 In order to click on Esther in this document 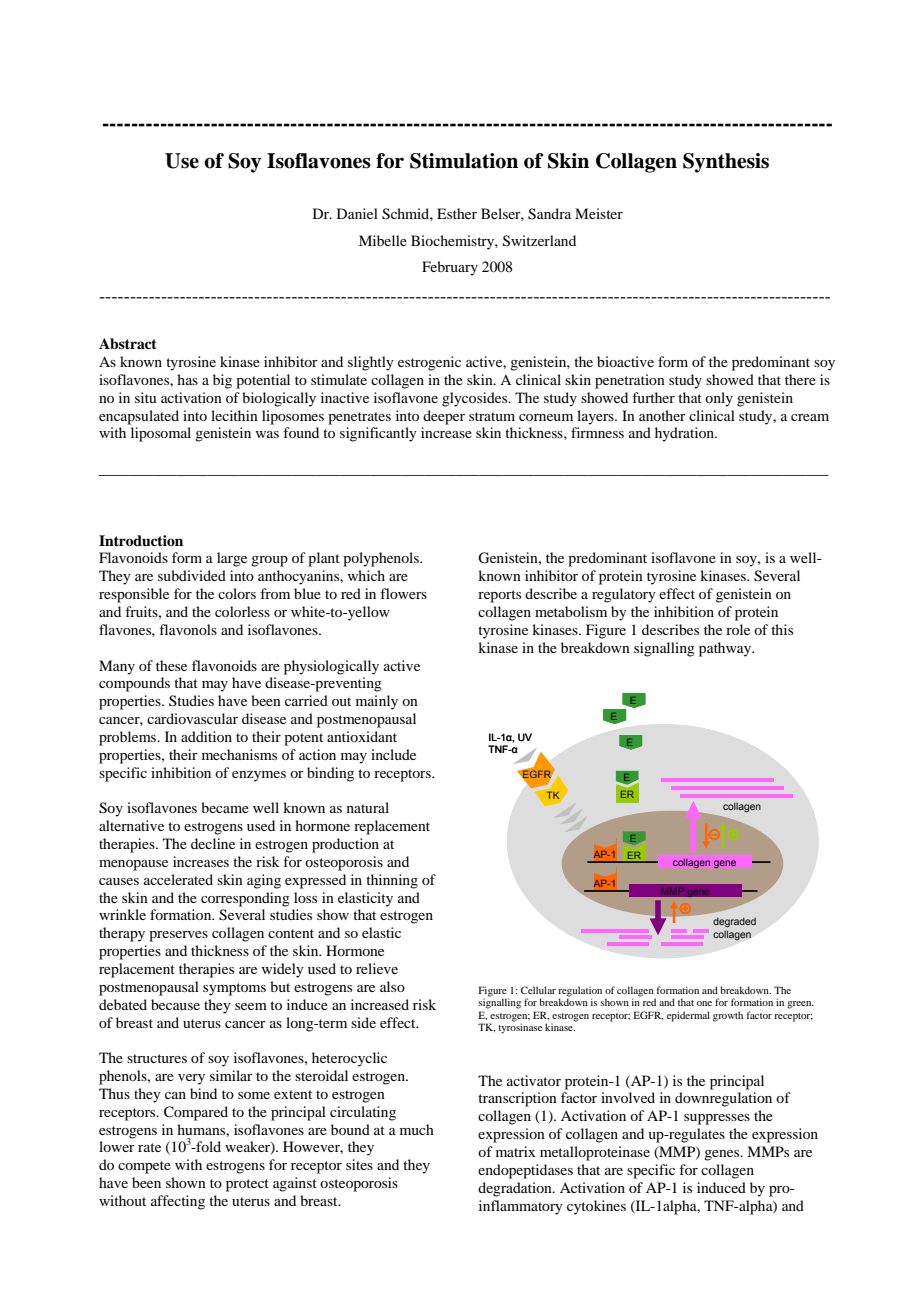, I will do `click(457, 213)`.
